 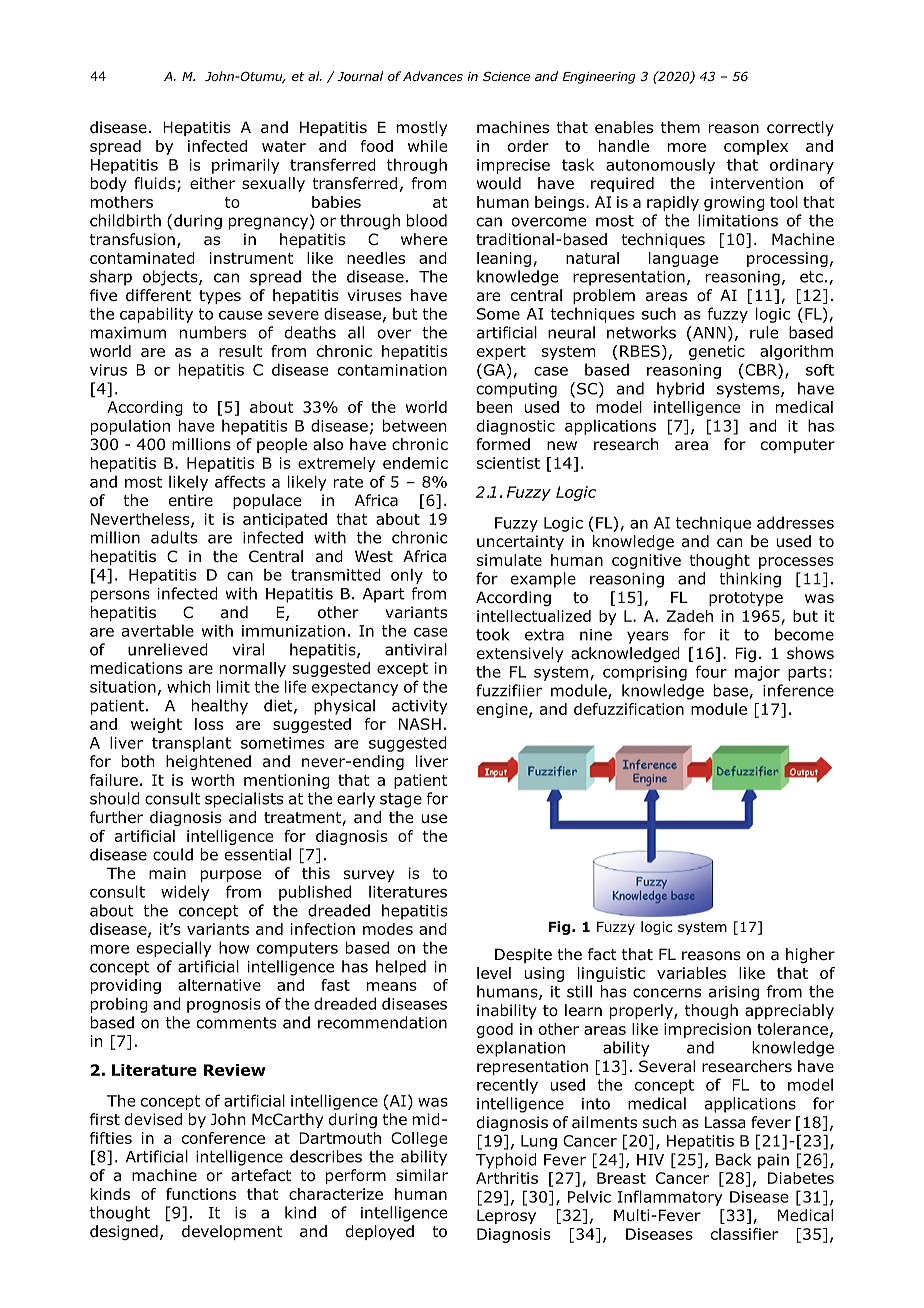 I want to click on complex, so click(x=756, y=147).
